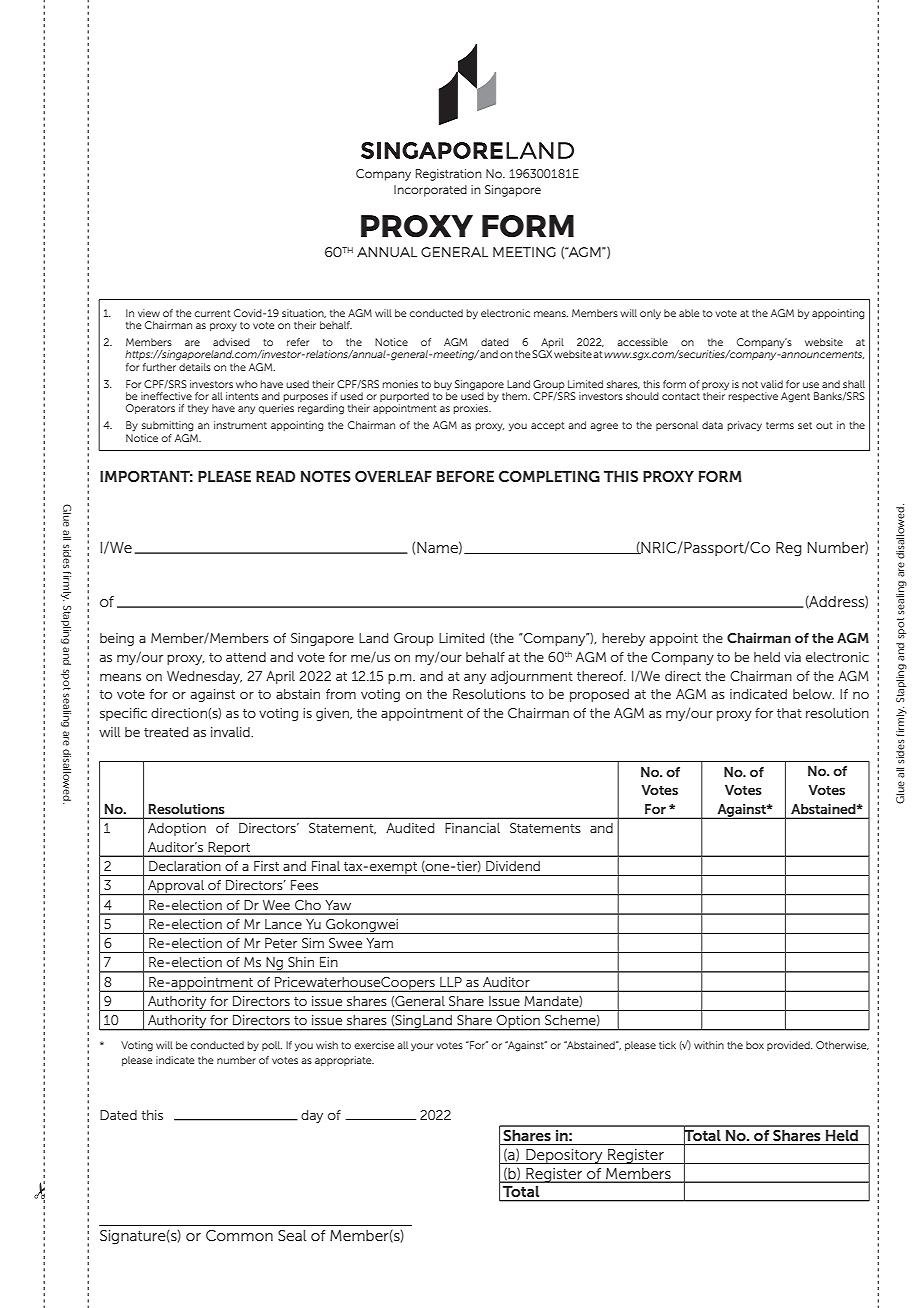  Describe the element at coordinates (212, 313) in the screenshot. I see `current` at that location.
